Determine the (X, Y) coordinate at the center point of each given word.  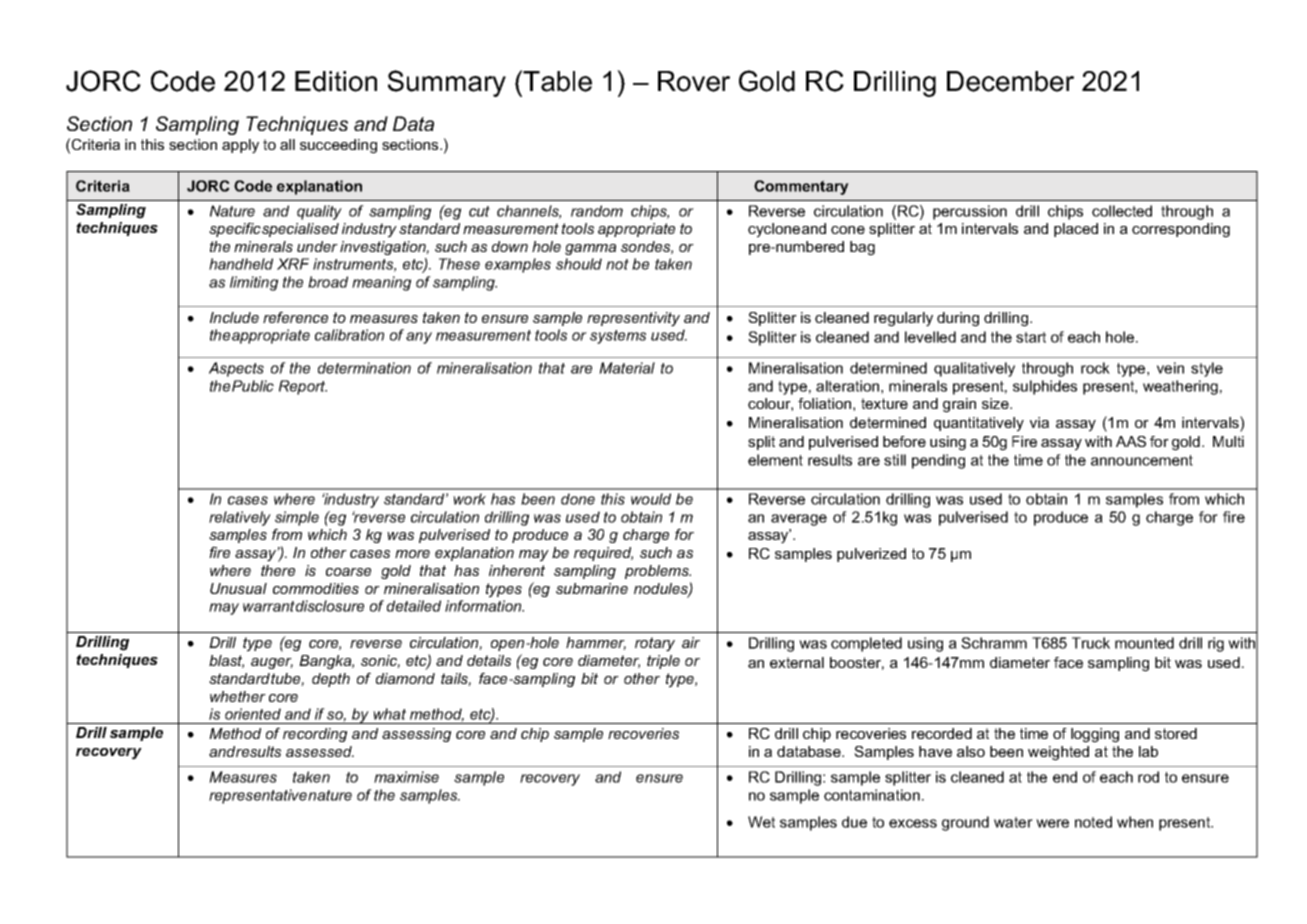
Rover (694, 81)
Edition (336, 81)
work (469, 499)
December (1010, 81)
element (775, 460)
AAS (1131, 441)
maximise (406, 777)
